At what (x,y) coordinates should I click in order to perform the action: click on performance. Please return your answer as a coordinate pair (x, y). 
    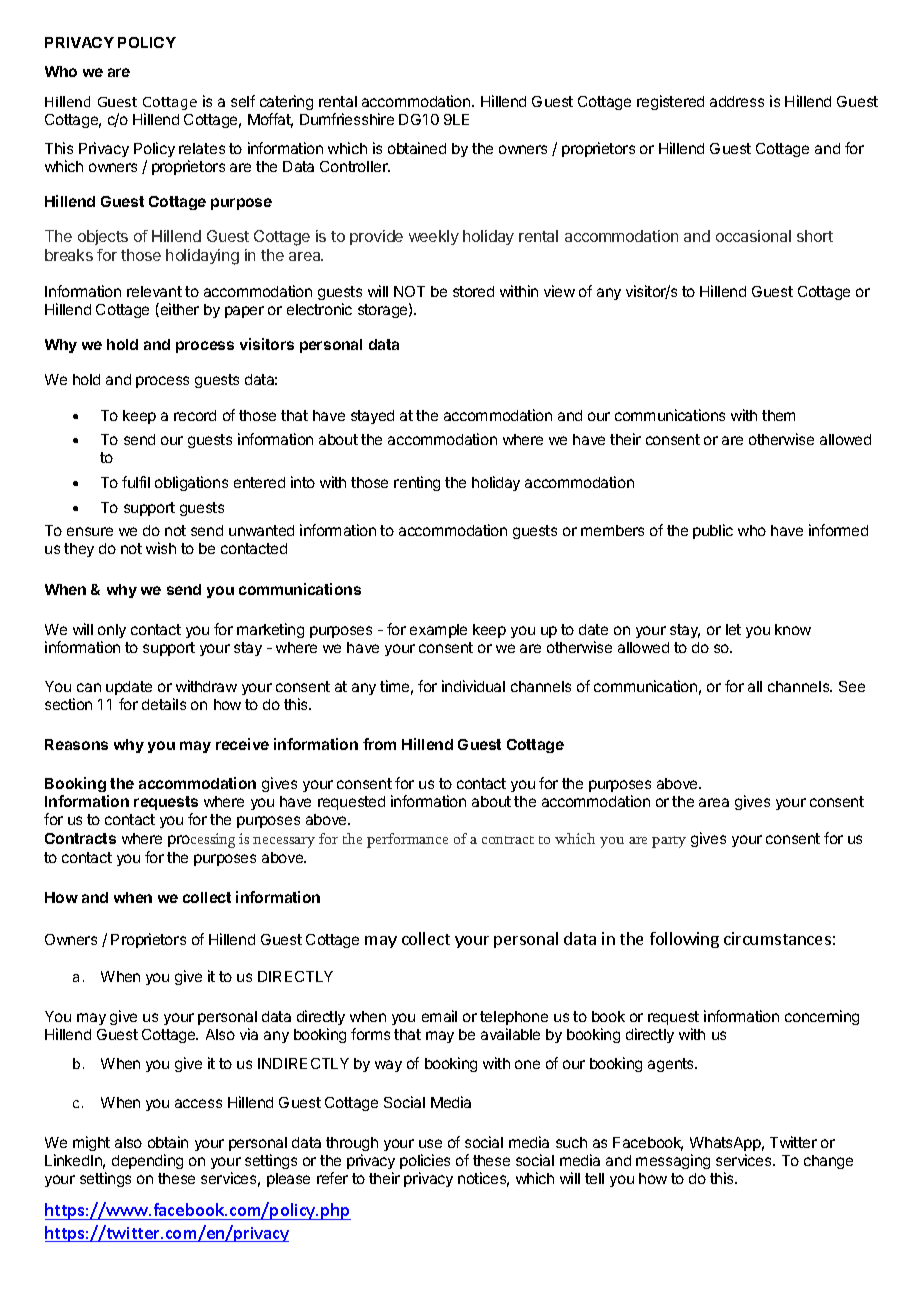
    Looking at the image, I should click on (407, 840).
